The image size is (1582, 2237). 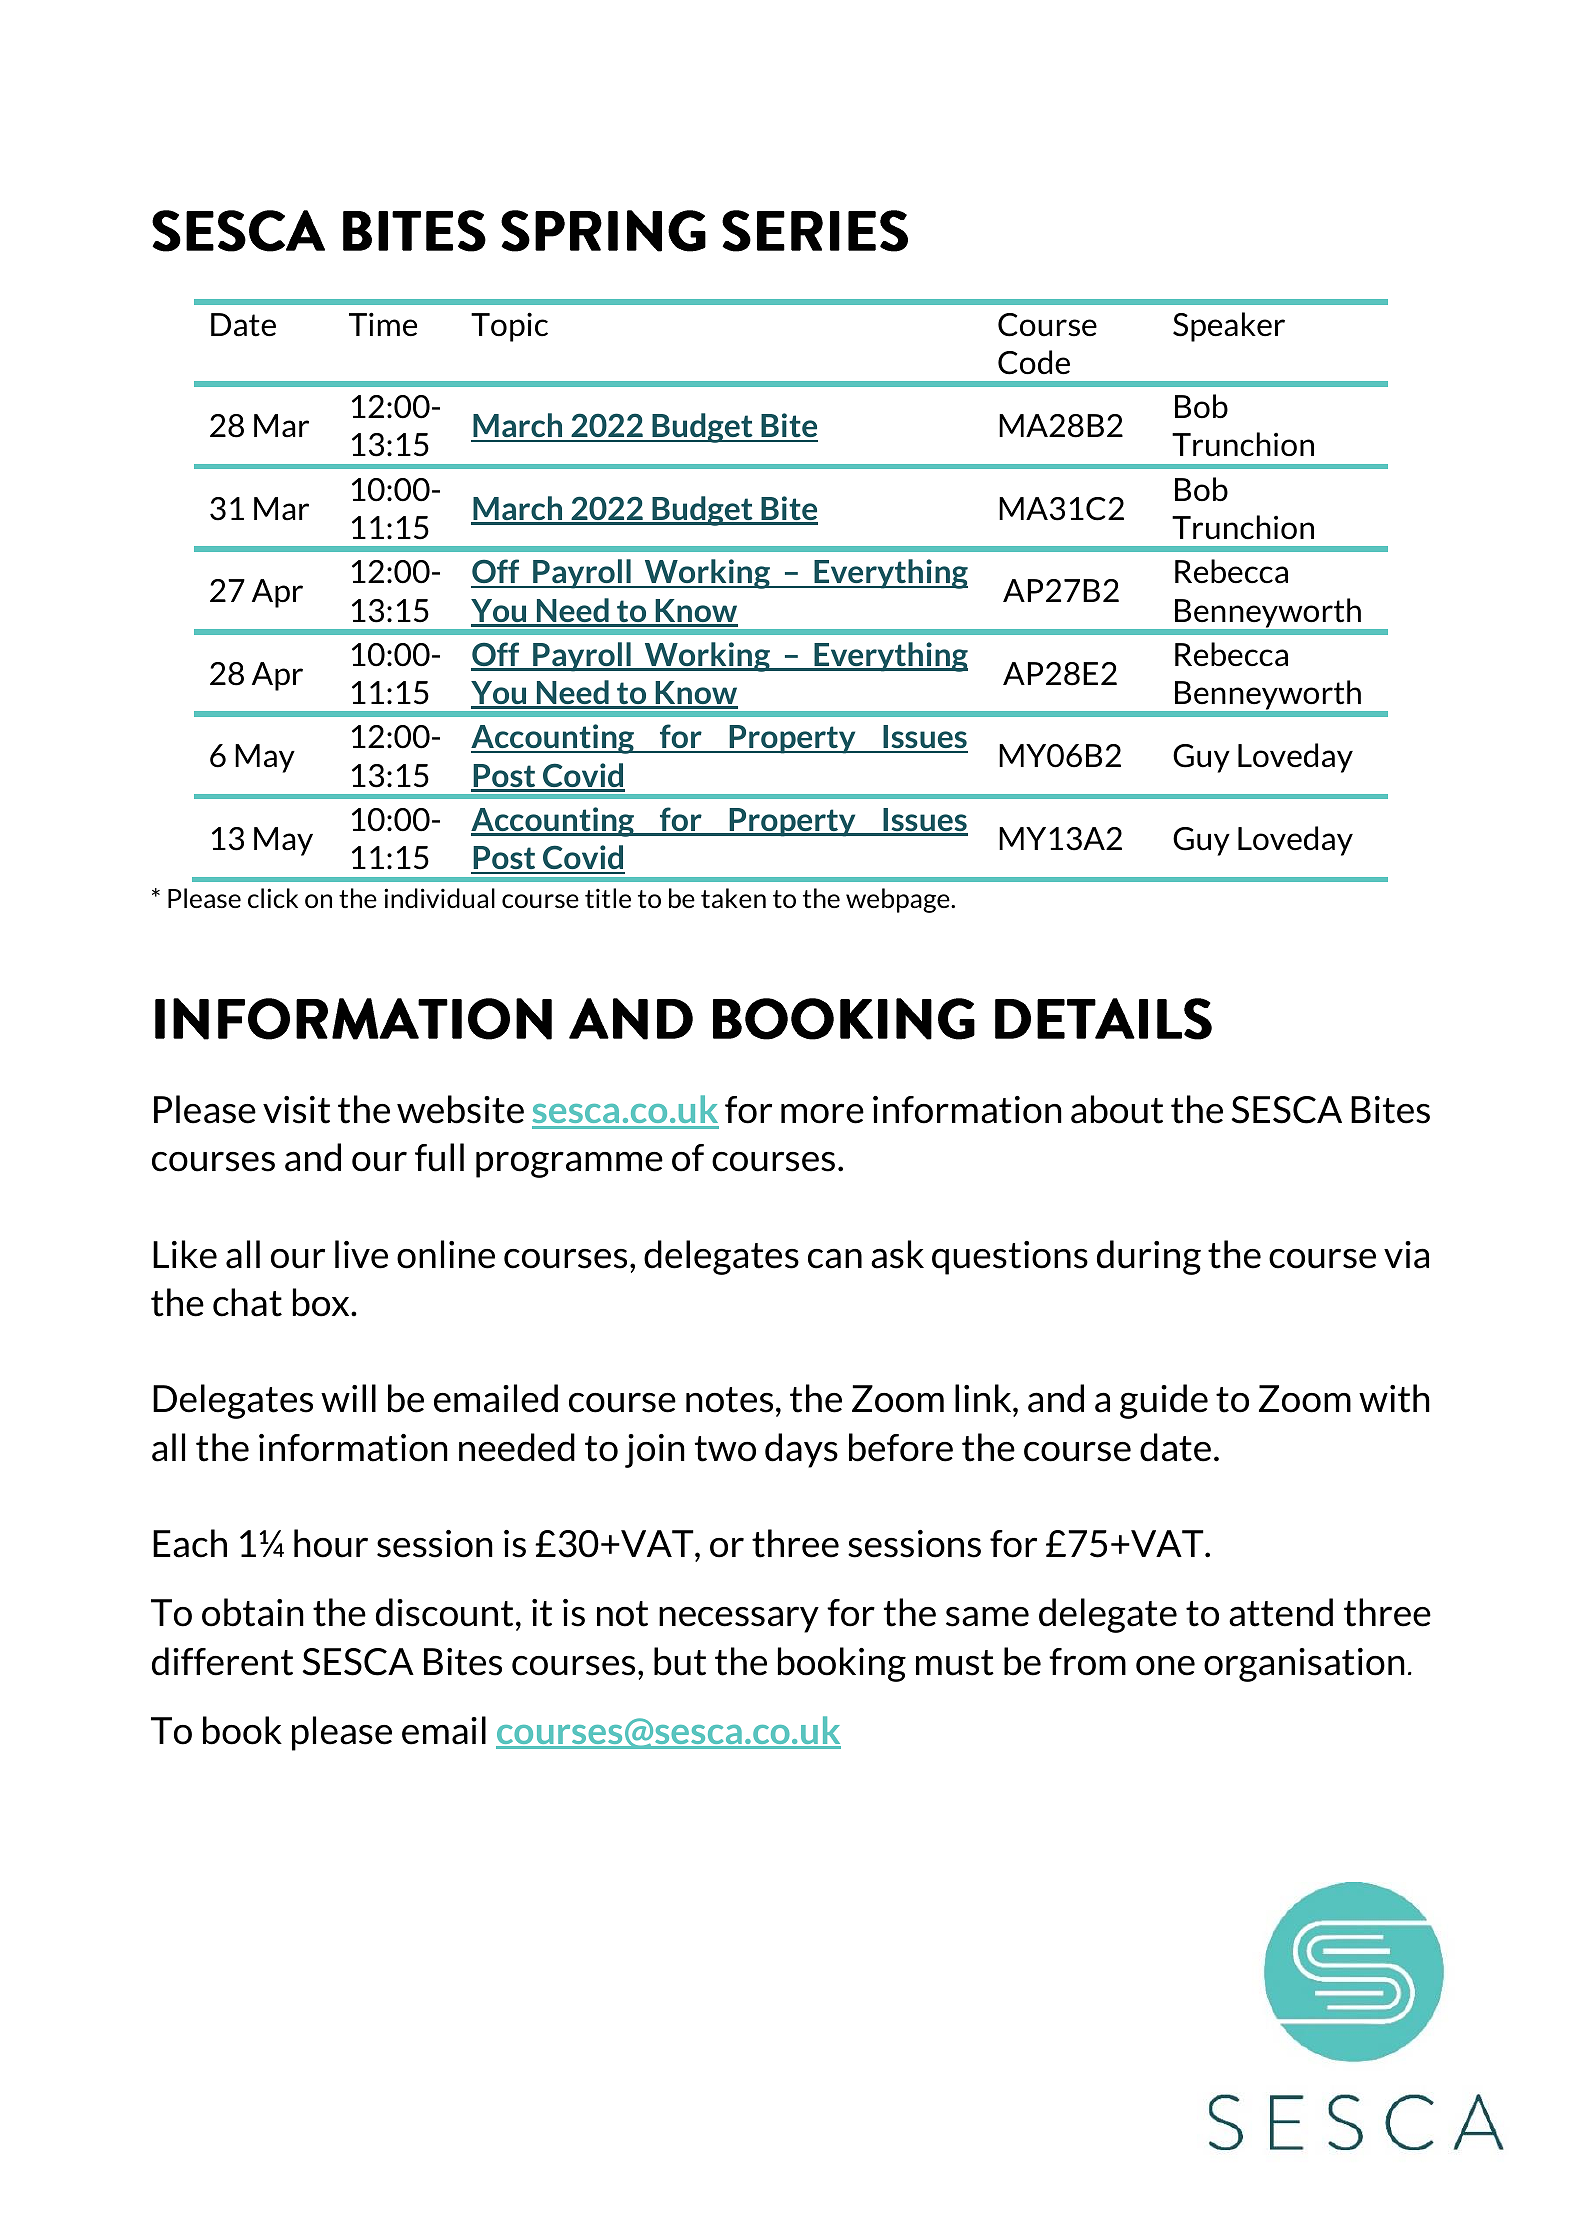 What do you see at coordinates (253, 1612) in the screenshot?
I see `obtain` at bounding box center [253, 1612].
